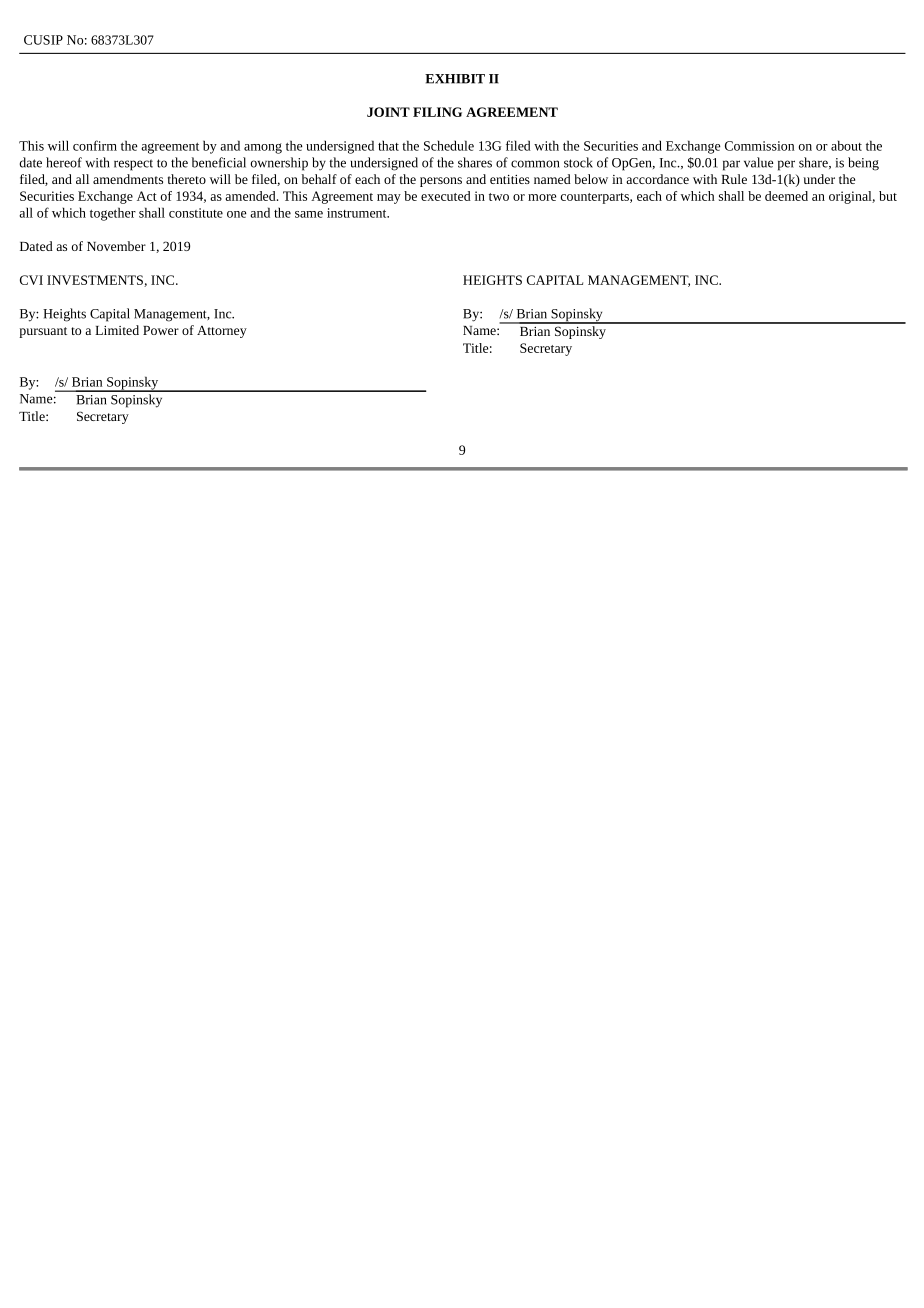  I want to click on Attorney, so click(222, 332).
